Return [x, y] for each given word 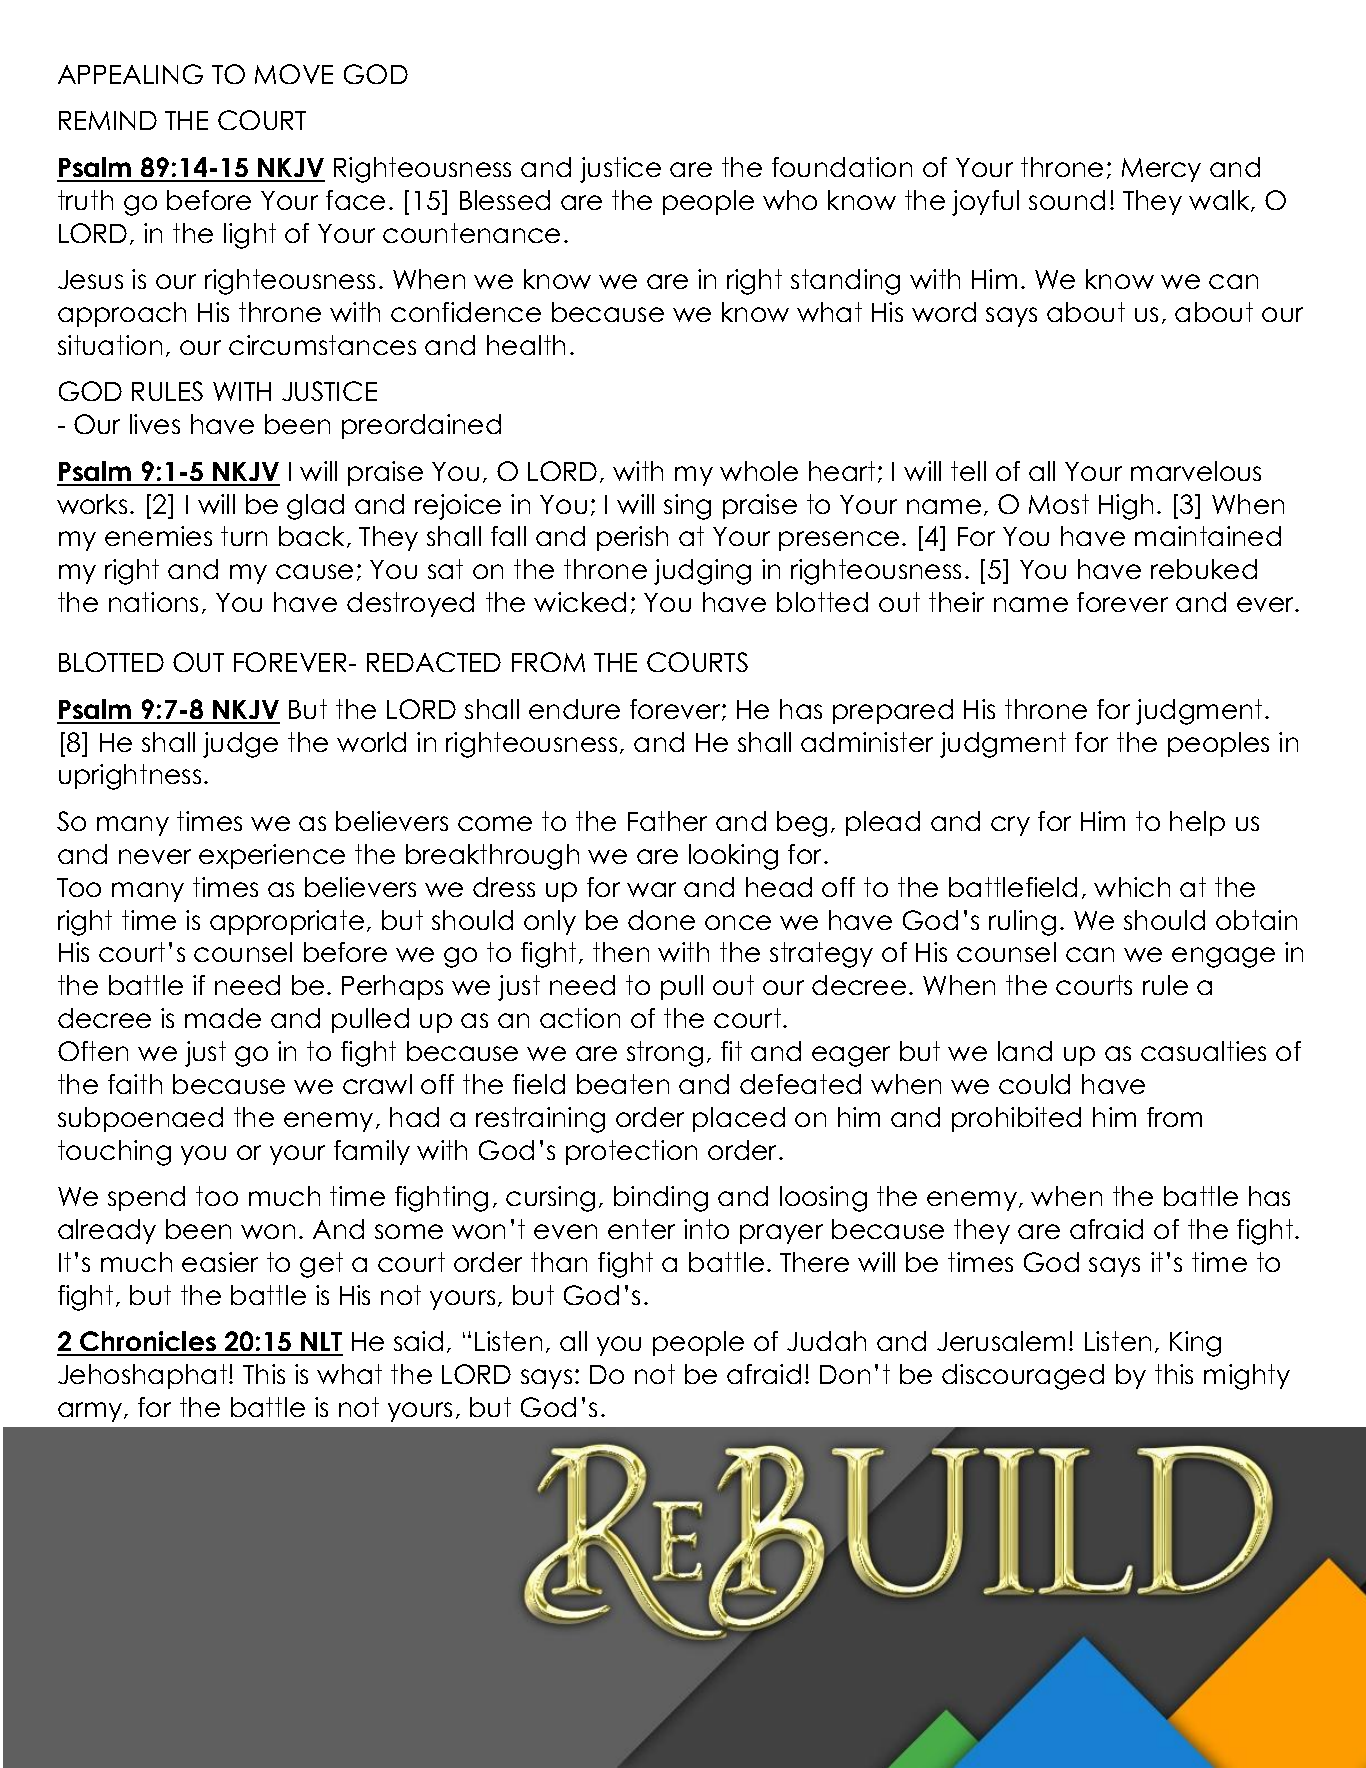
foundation [842, 167]
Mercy [1161, 170]
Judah [826, 1341]
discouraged [1023, 1377]
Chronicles [148, 1343]
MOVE [294, 74]
